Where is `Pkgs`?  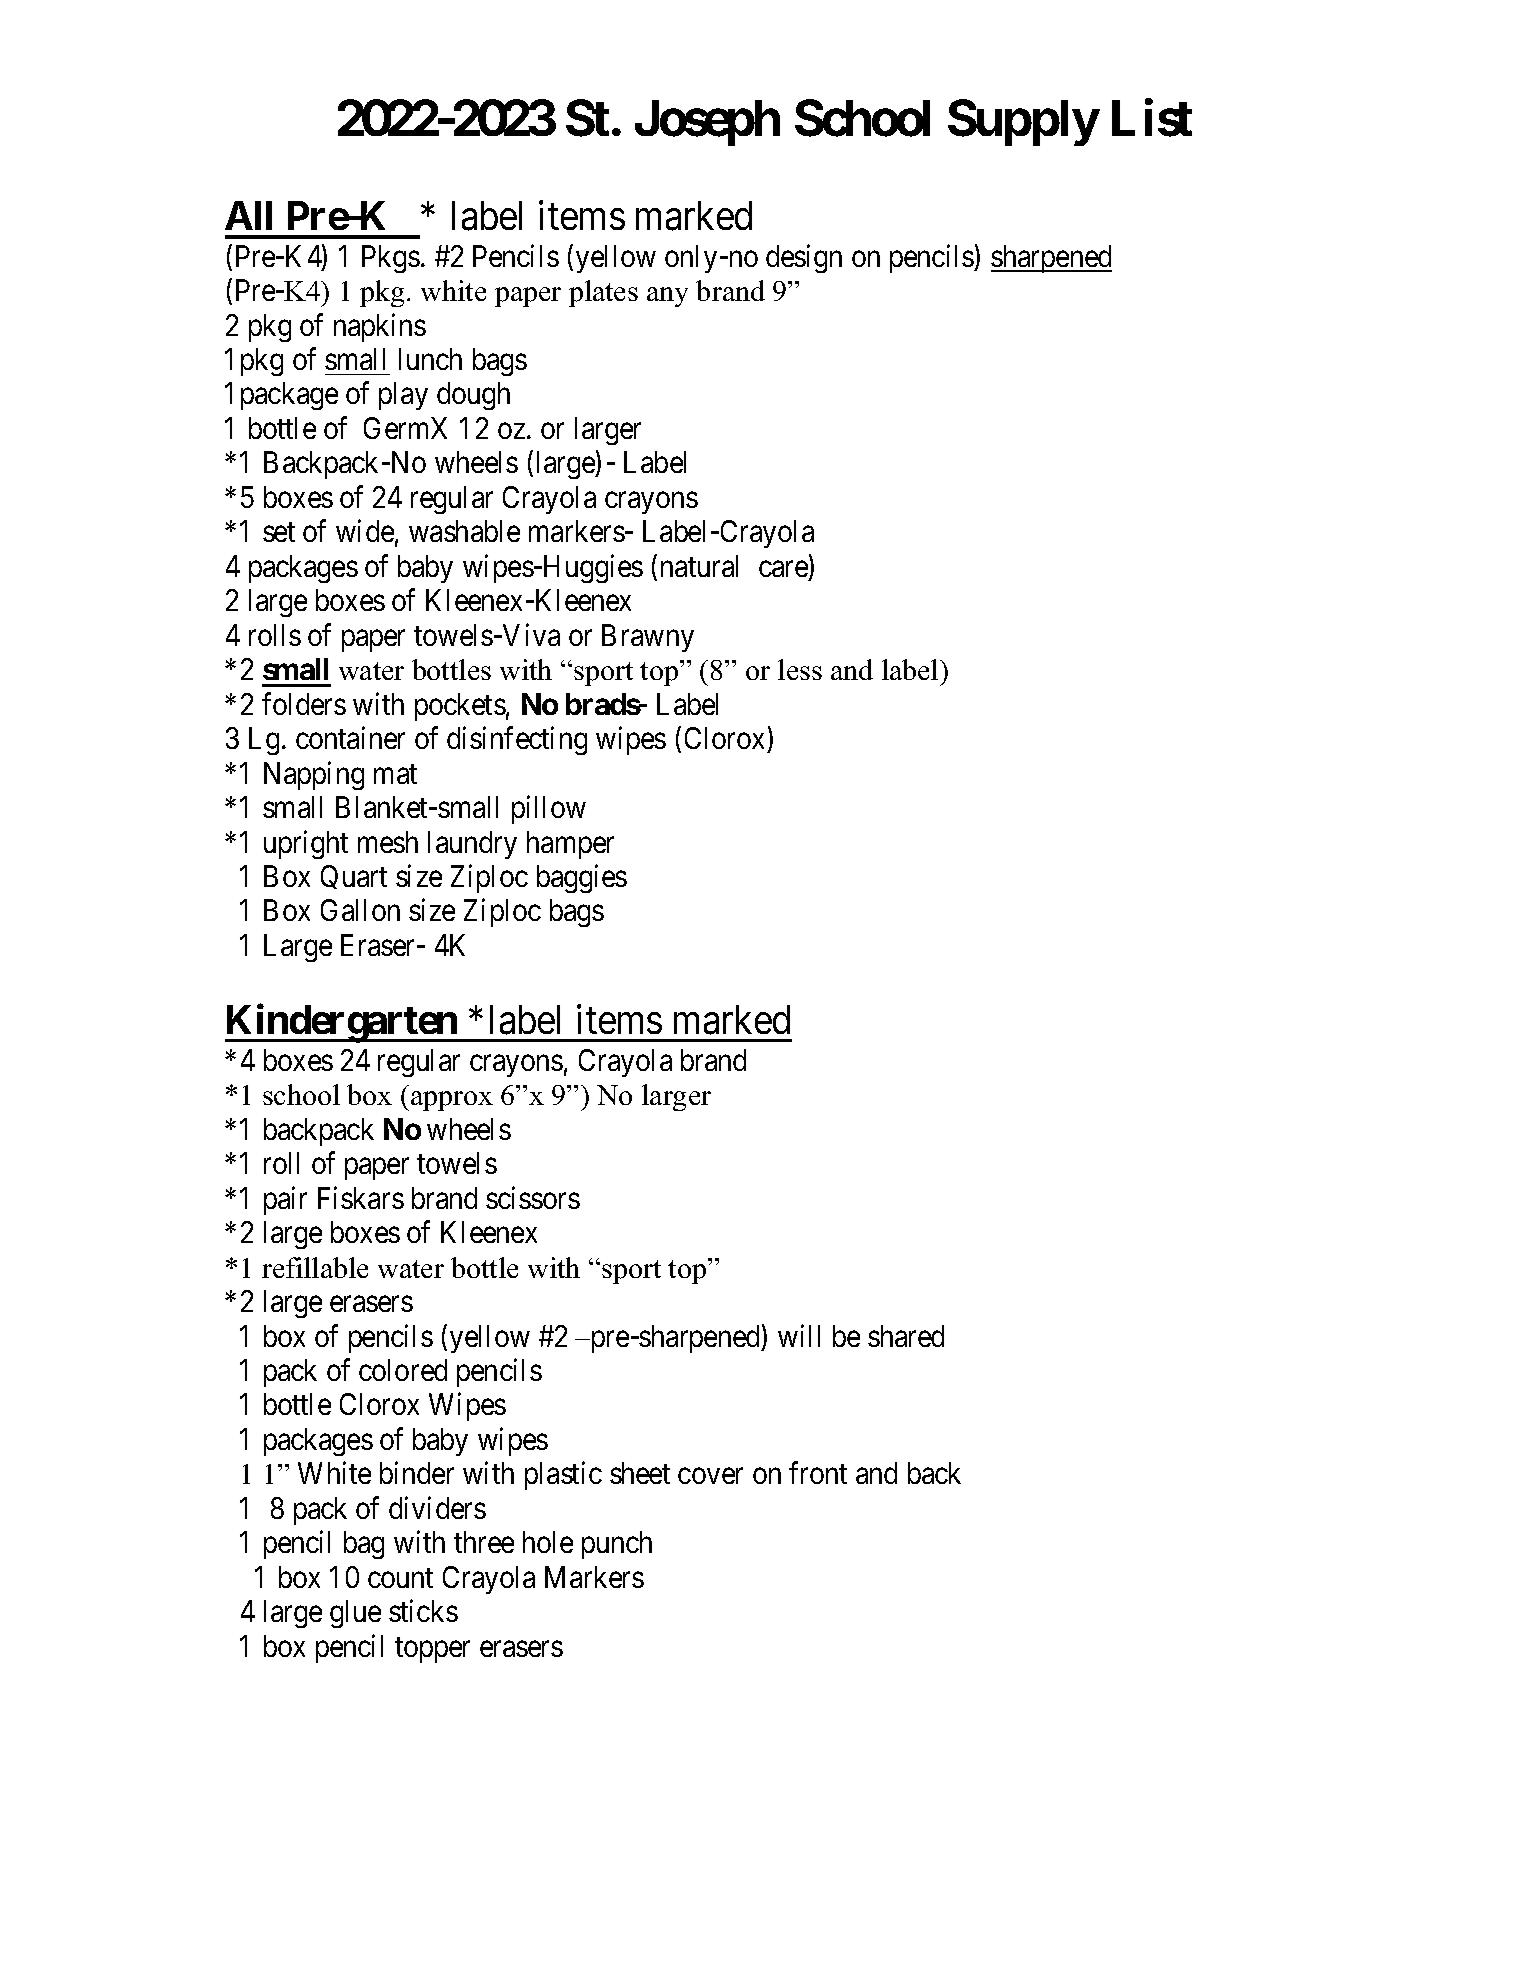 Pkgs is located at coordinates (391, 259).
